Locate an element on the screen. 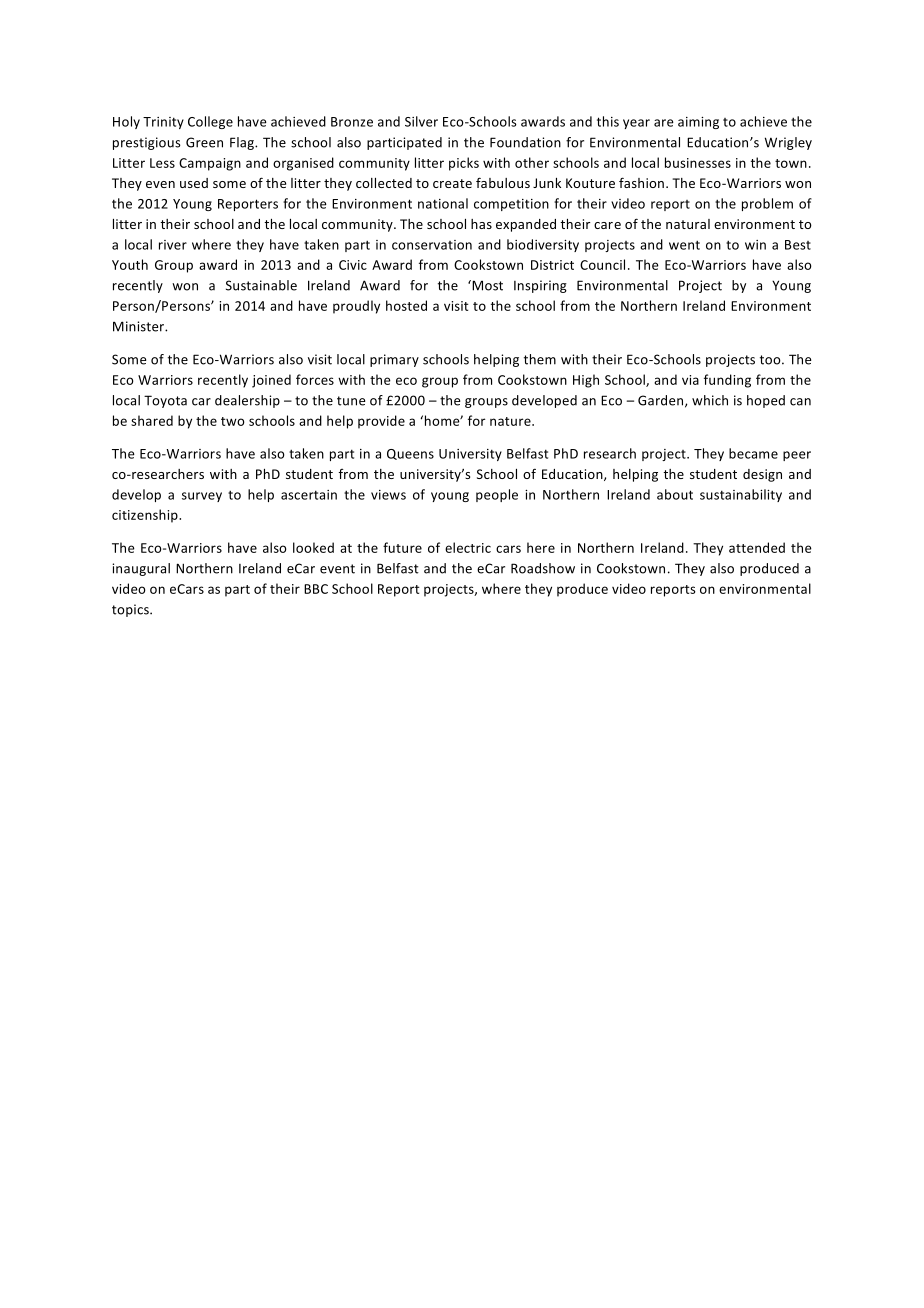 This screenshot has width=924, height=1308. Green is located at coordinates (204, 142).
